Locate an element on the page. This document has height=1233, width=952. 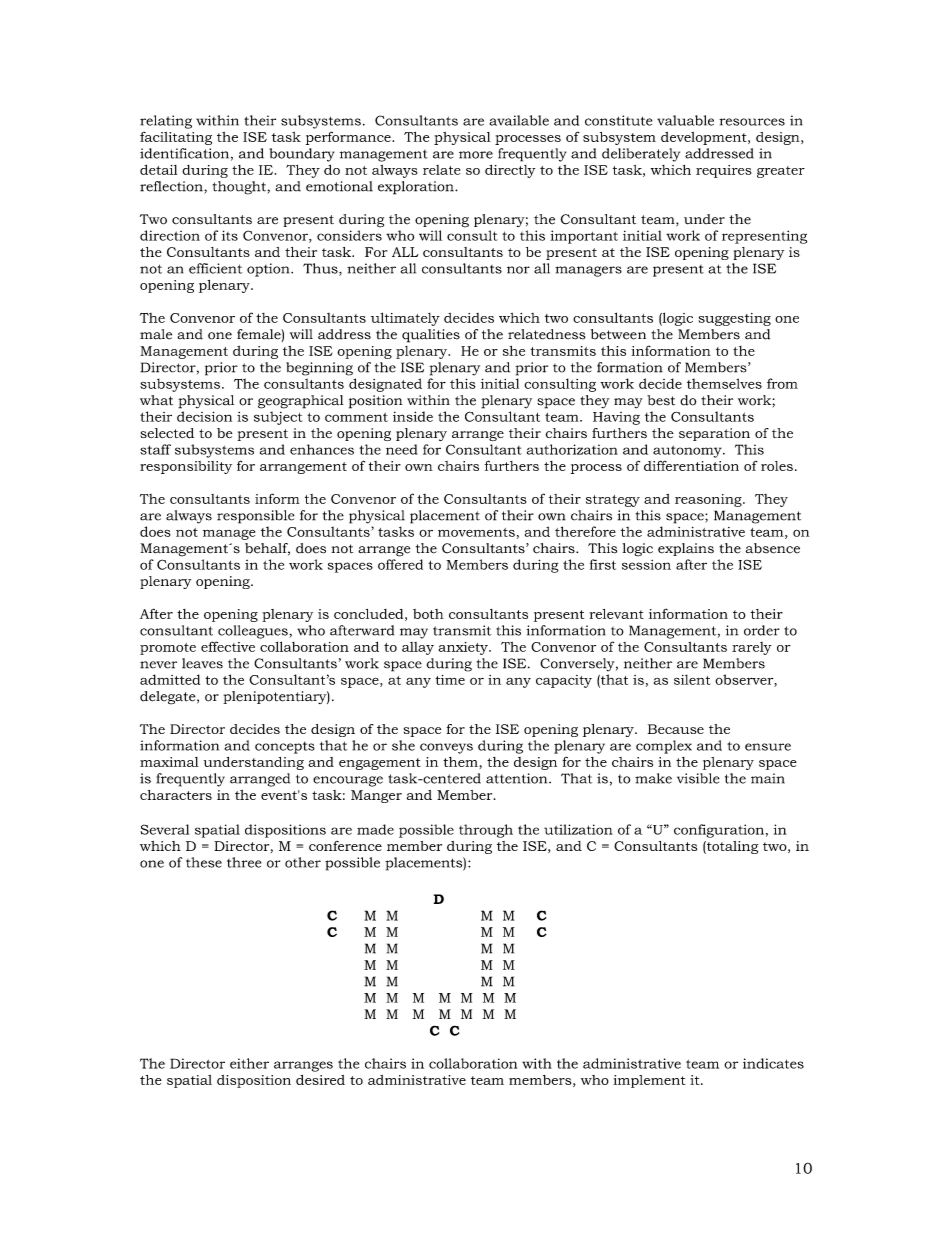
indicates is located at coordinates (773, 1063).
